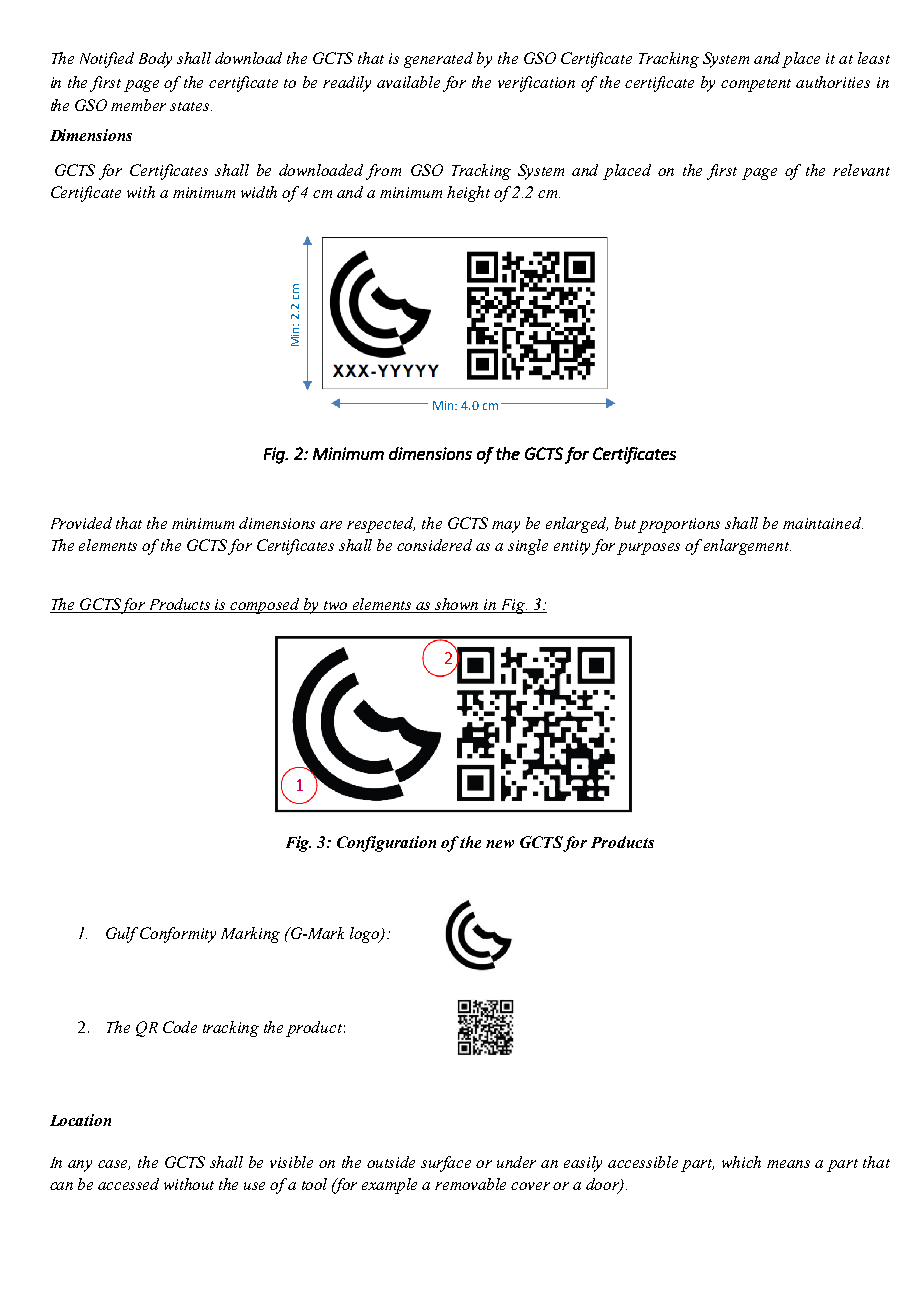 The image size is (924, 1307). What do you see at coordinates (788, 1164) in the screenshot?
I see `means` at bounding box center [788, 1164].
